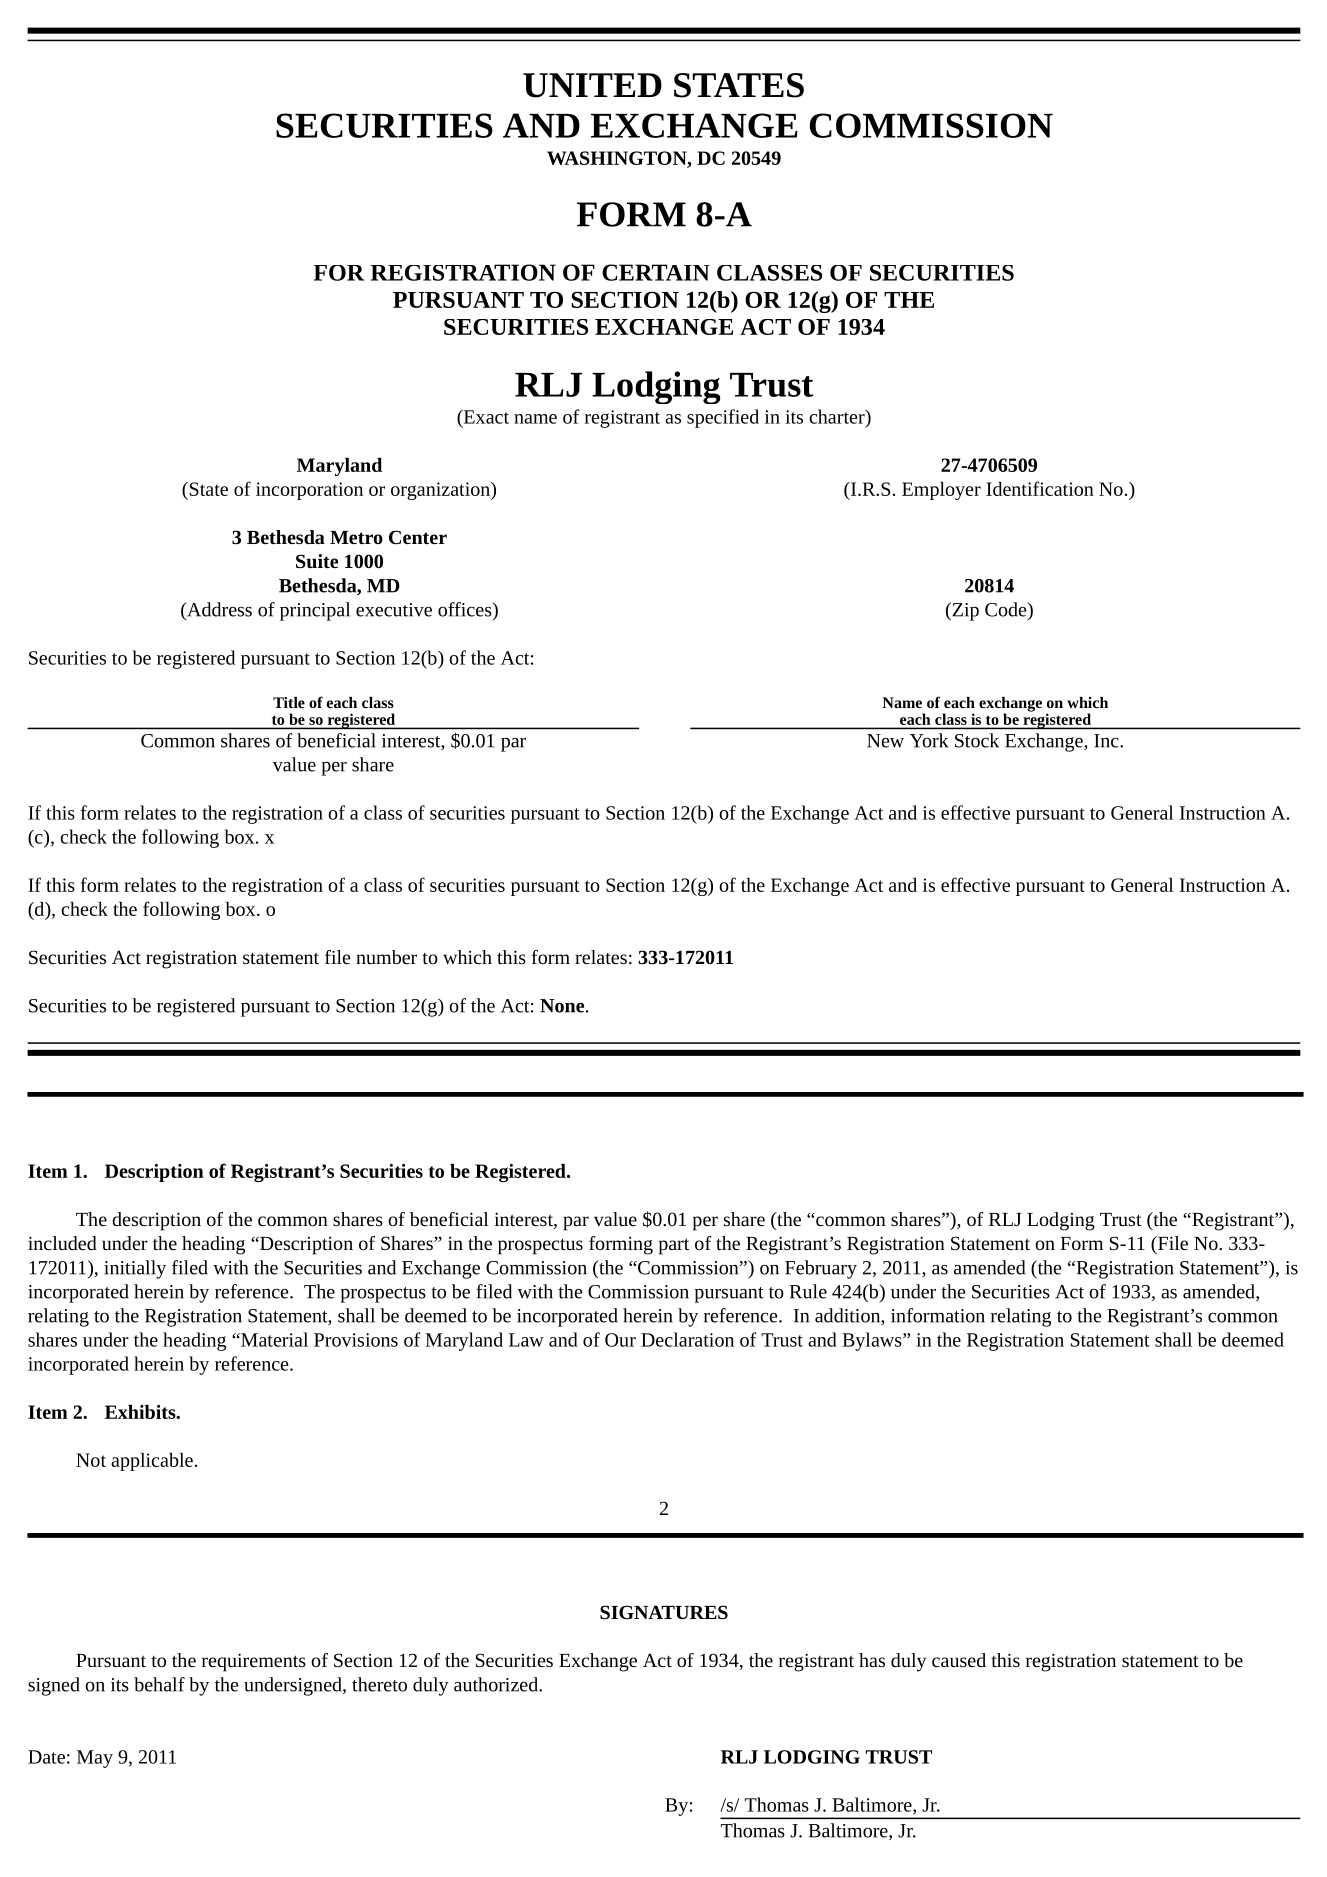 The image size is (1327, 1877). Describe the element at coordinates (838, 416) in the image. I see `charter` at that location.
